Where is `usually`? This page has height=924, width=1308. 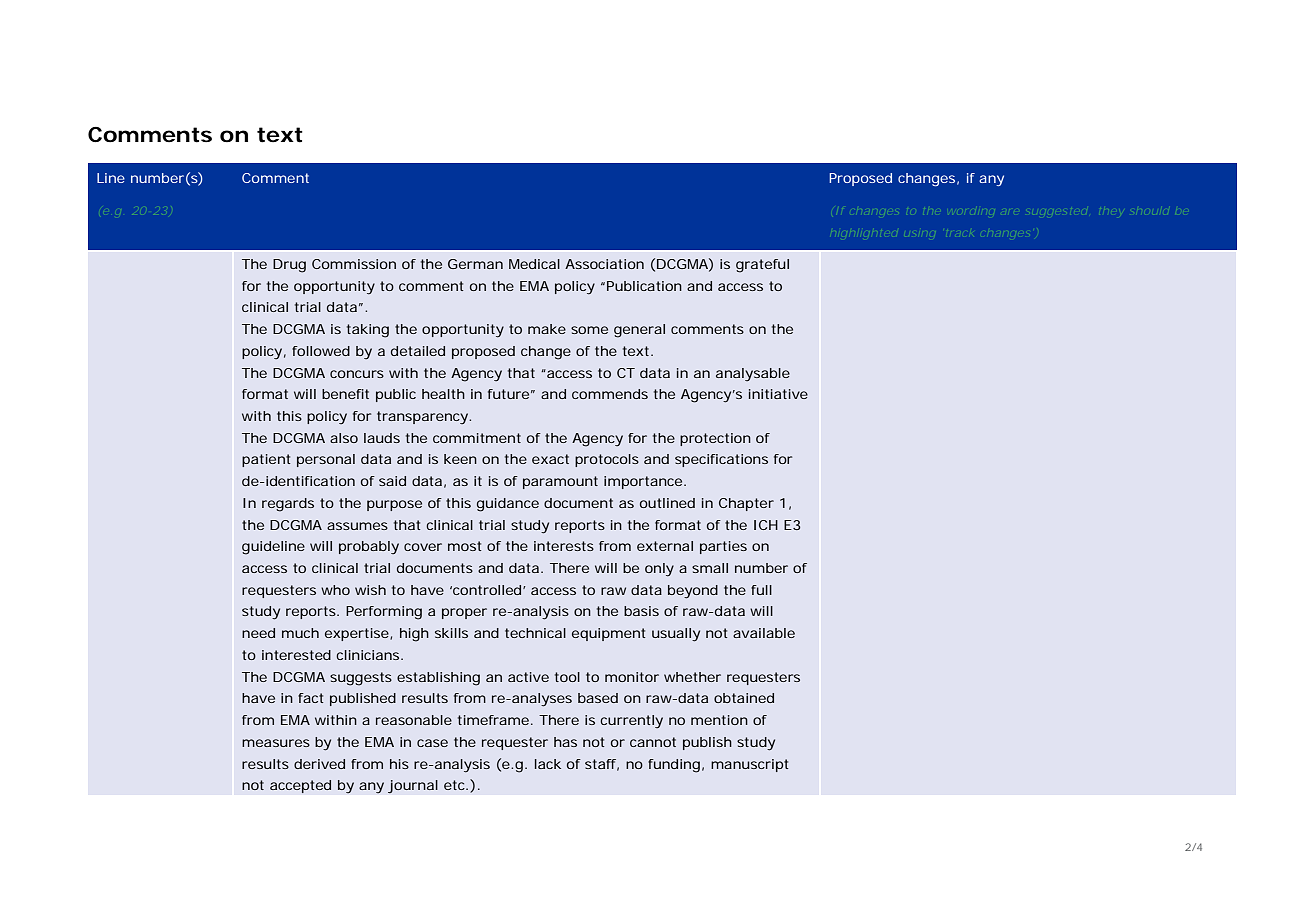
usually is located at coordinates (676, 635).
